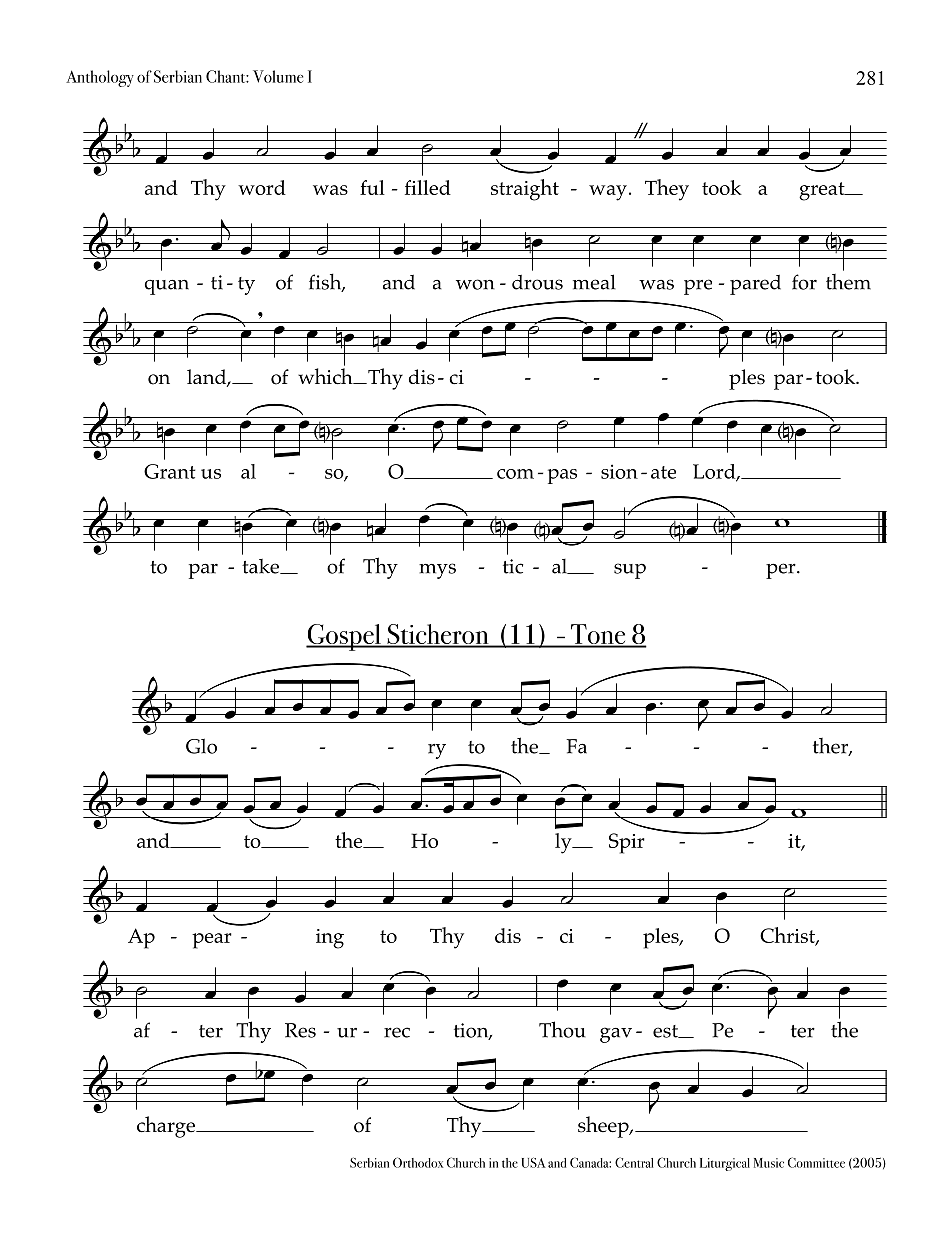 The height and width of the document is (1233, 952). I want to click on est, so click(666, 1031).
